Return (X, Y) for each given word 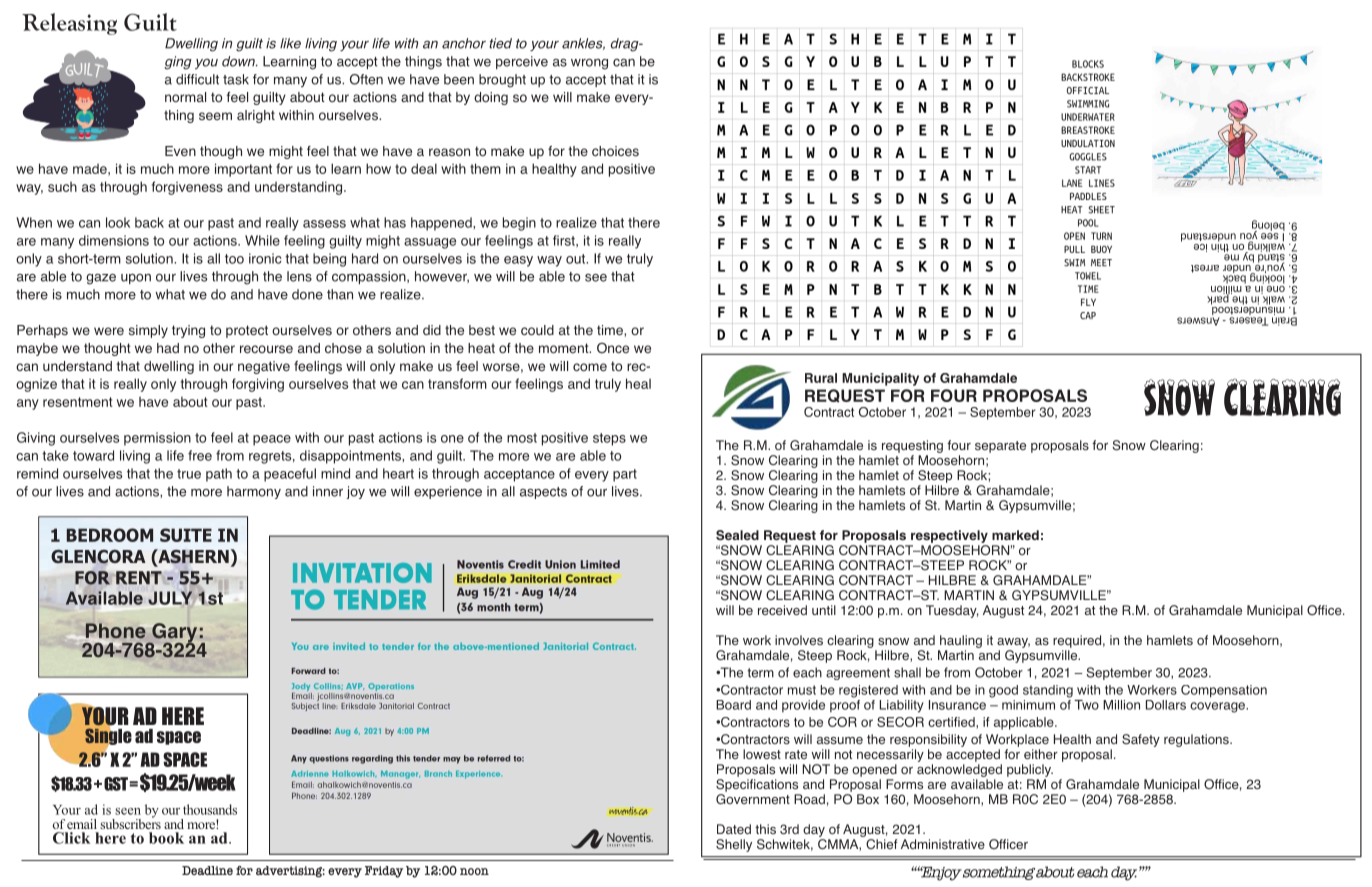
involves (799, 640)
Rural (821, 378)
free (200, 455)
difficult (197, 79)
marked (1015, 535)
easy (518, 261)
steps (609, 439)
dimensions (114, 240)
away (1013, 643)
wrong (589, 64)
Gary (175, 634)
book (166, 838)
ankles (583, 44)
